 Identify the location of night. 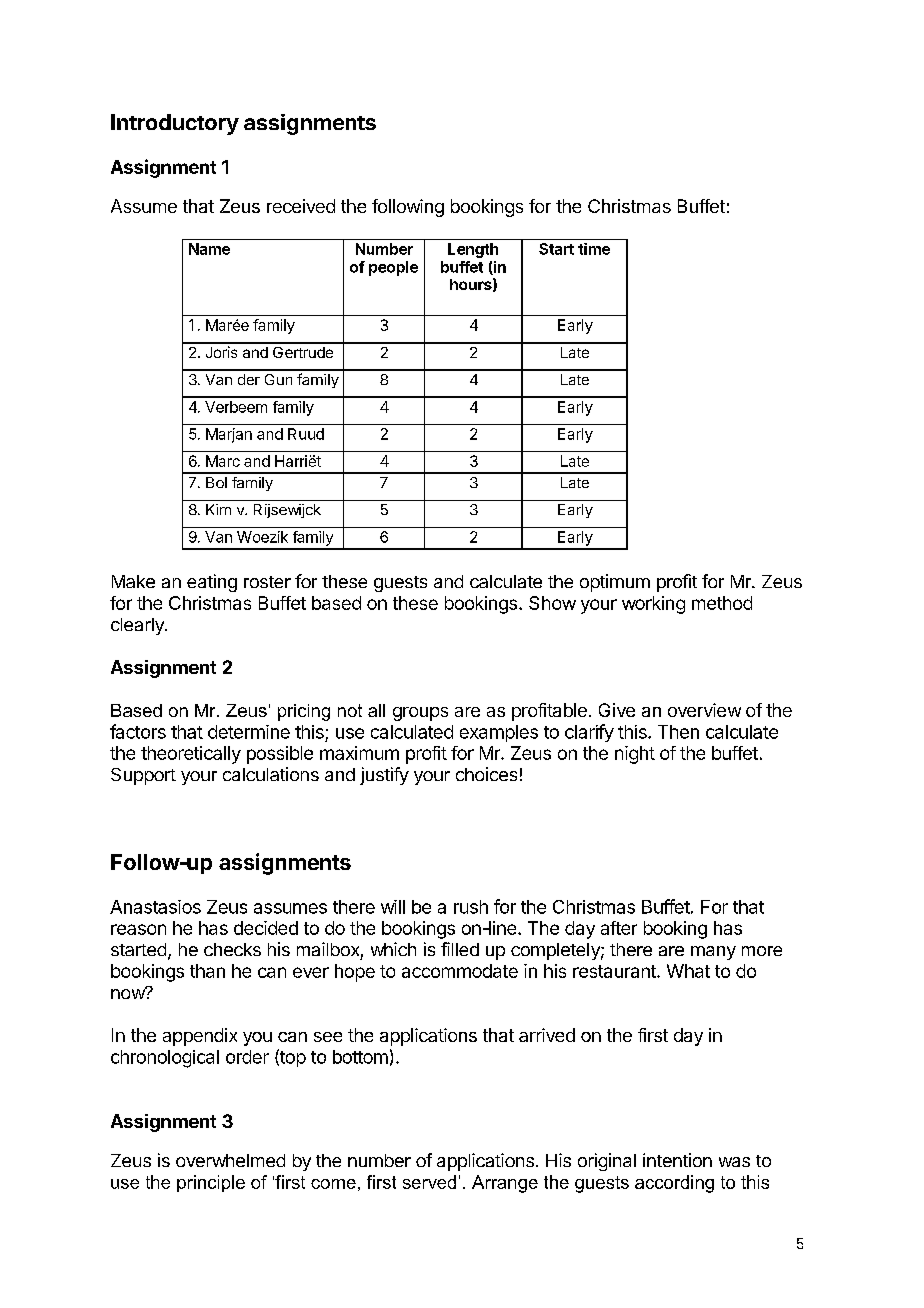
(635, 755).
